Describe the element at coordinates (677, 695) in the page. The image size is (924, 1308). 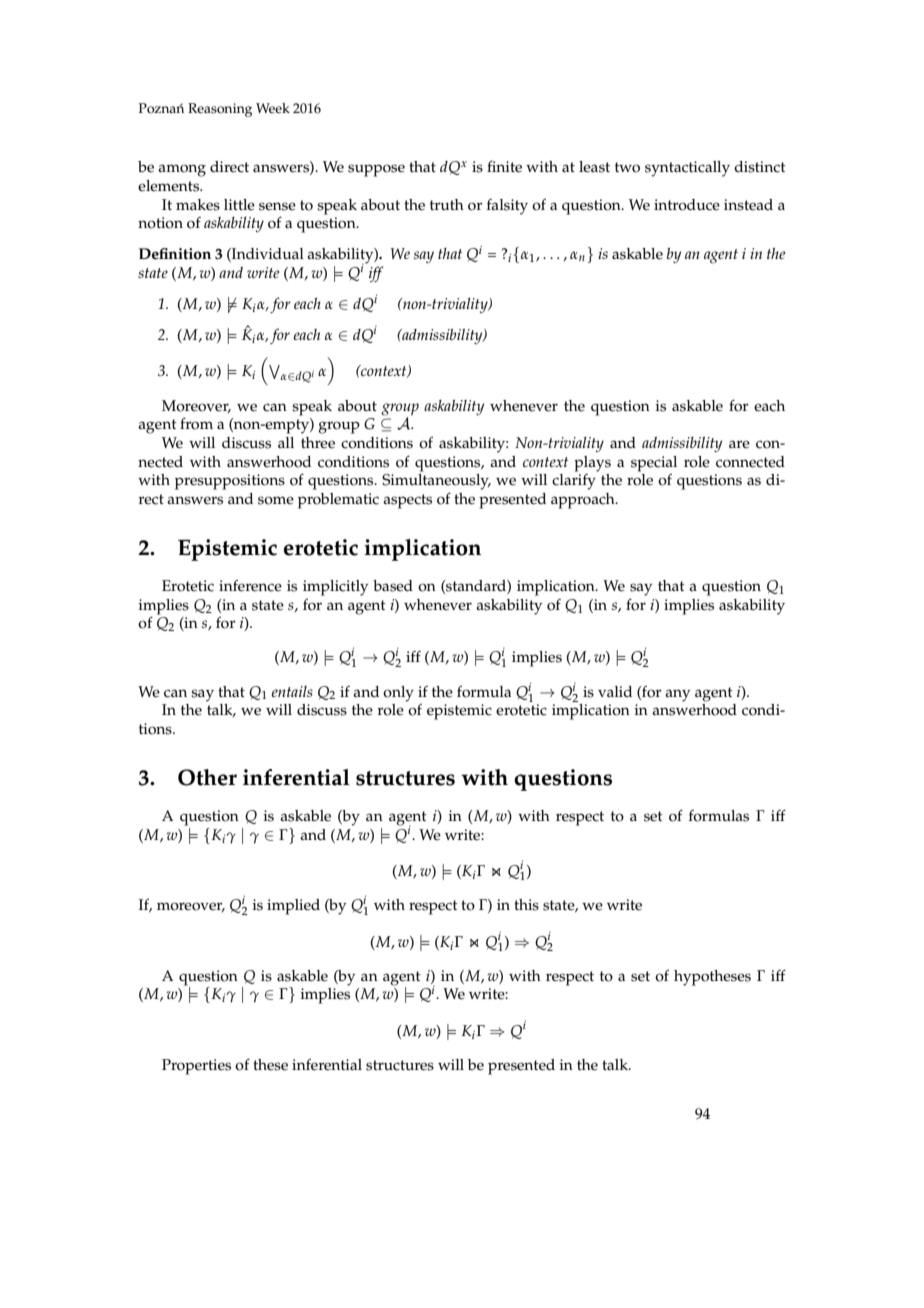
I see `any` at that location.
